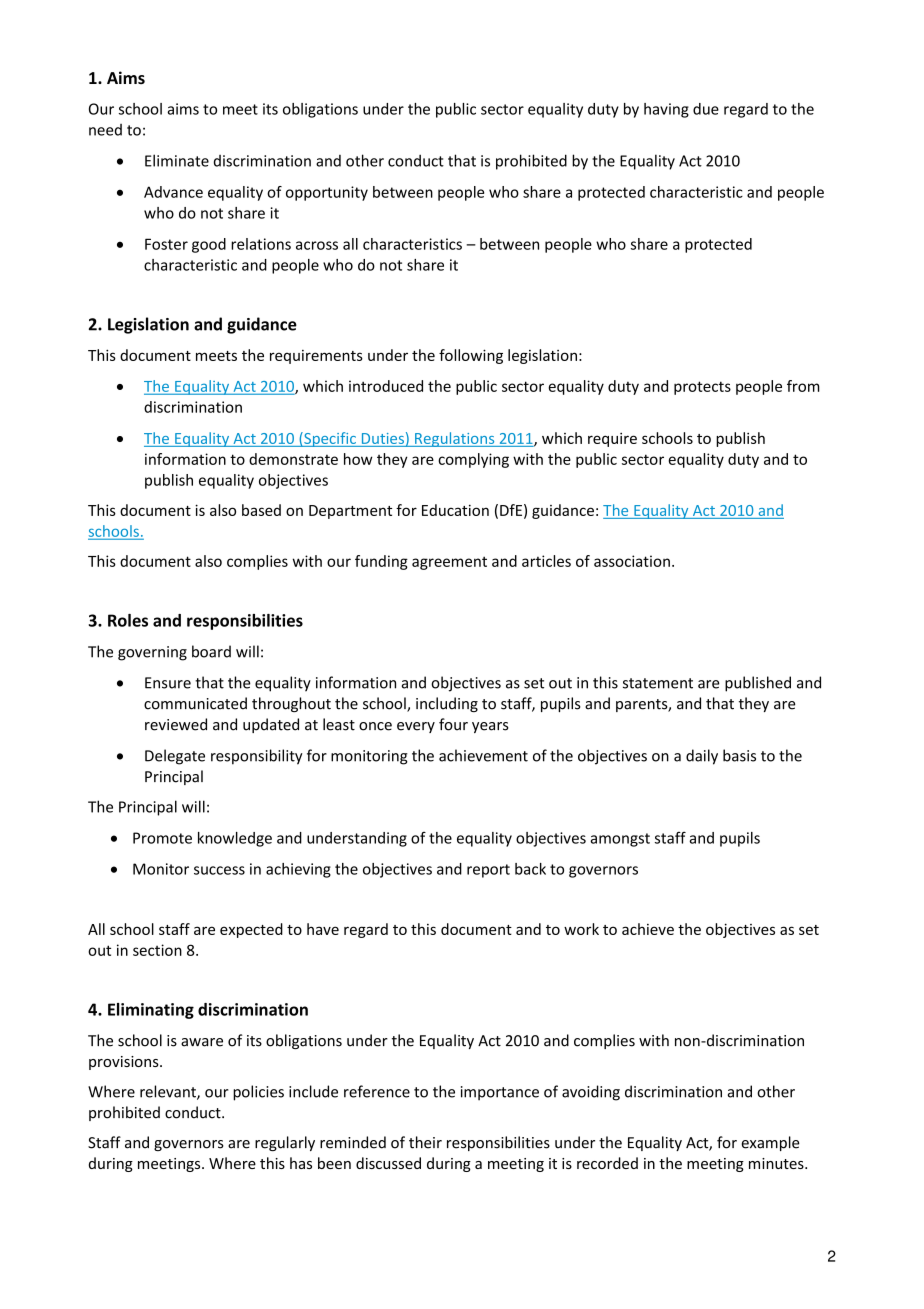 This screenshot has height=1309, width=924. What do you see at coordinates (706, 109) in the screenshot?
I see `due` at bounding box center [706, 109].
